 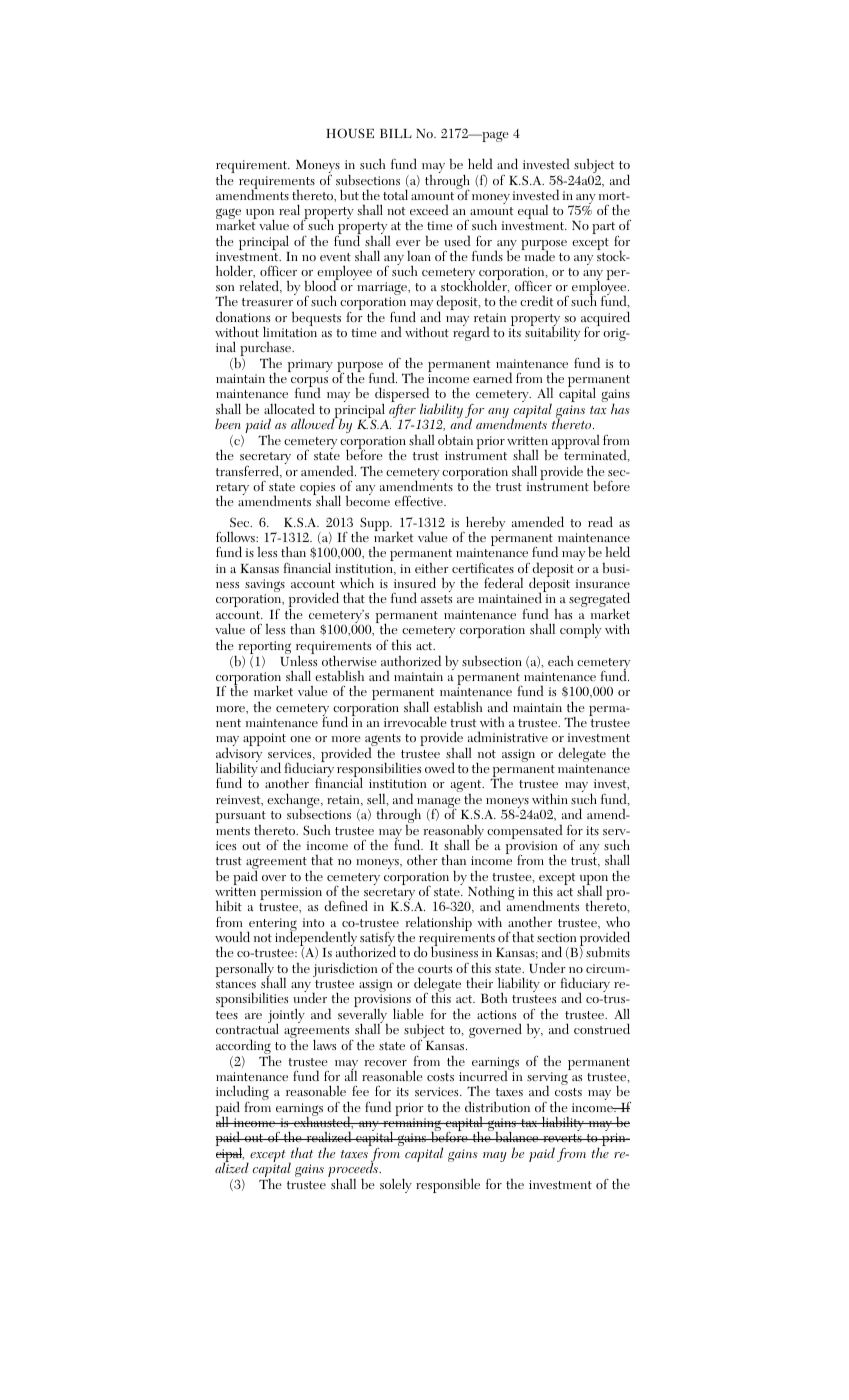 What do you see at coordinates (412, 1126) in the image?
I see `remaining` at bounding box center [412, 1126].
